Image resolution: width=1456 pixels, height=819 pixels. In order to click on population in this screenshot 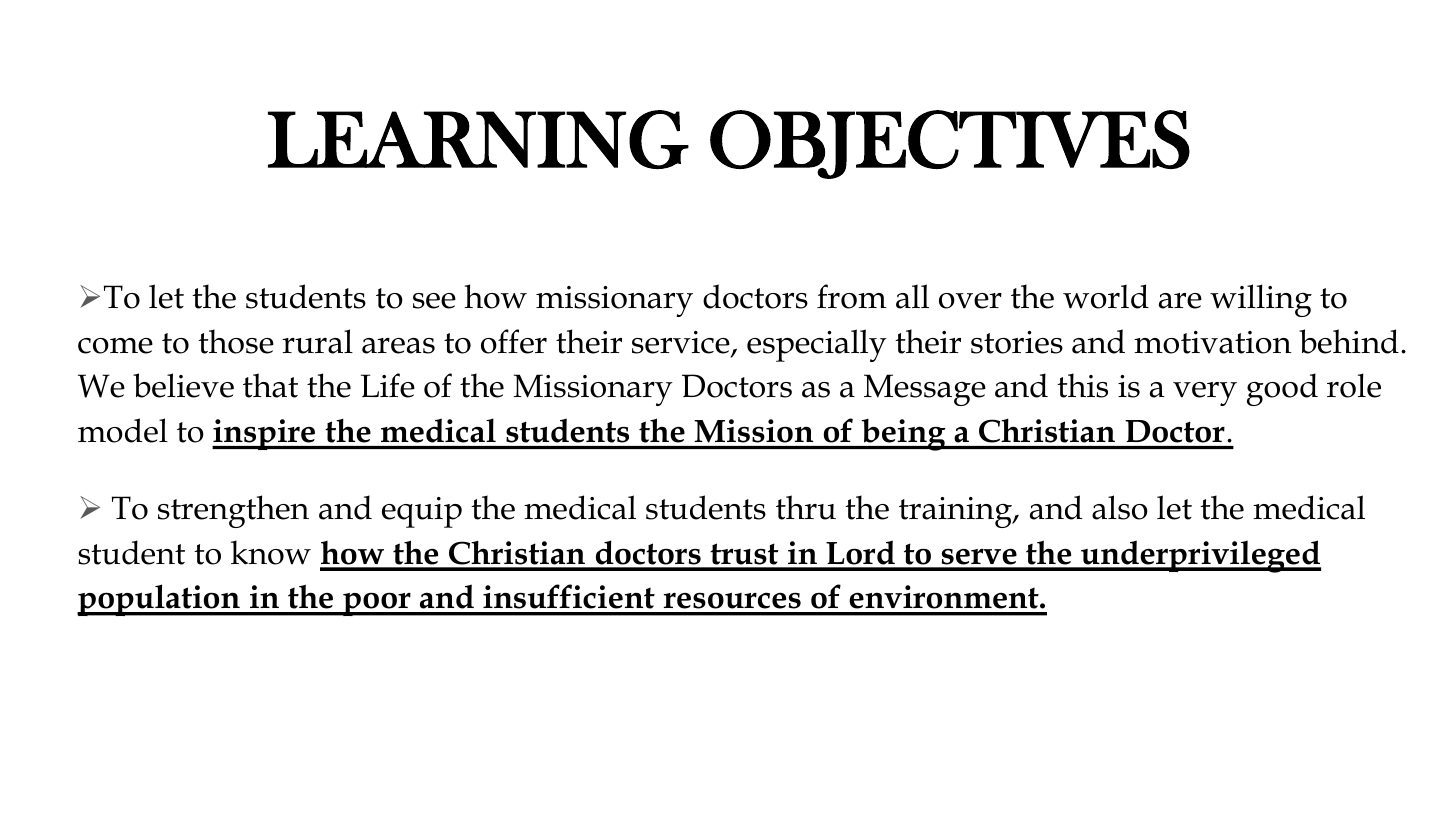, I will do `click(159, 600)`.
